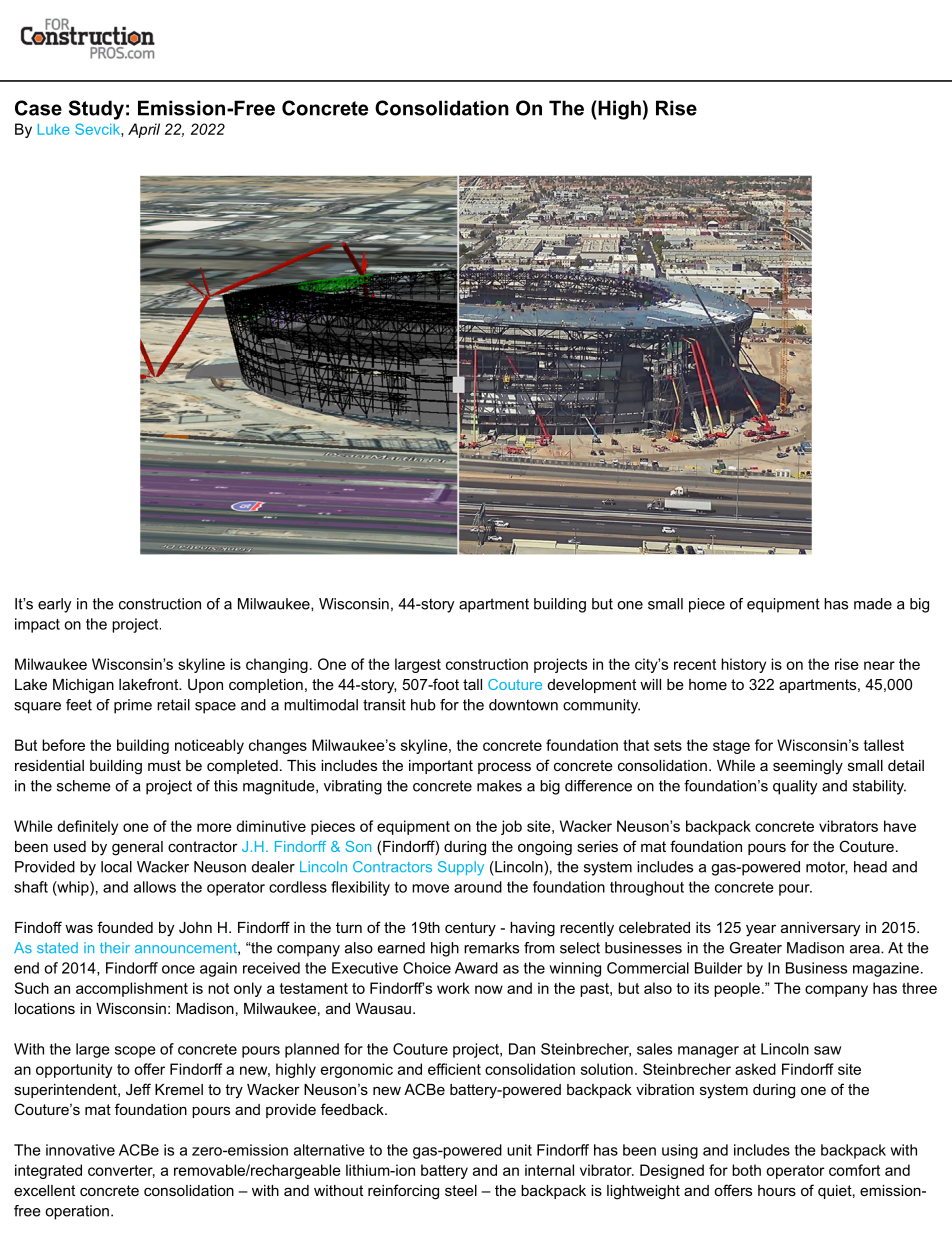 The height and width of the screenshot is (1233, 952). What do you see at coordinates (96, 110) in the screenshot?
I see `Study` at bounding box center [96, 110].
